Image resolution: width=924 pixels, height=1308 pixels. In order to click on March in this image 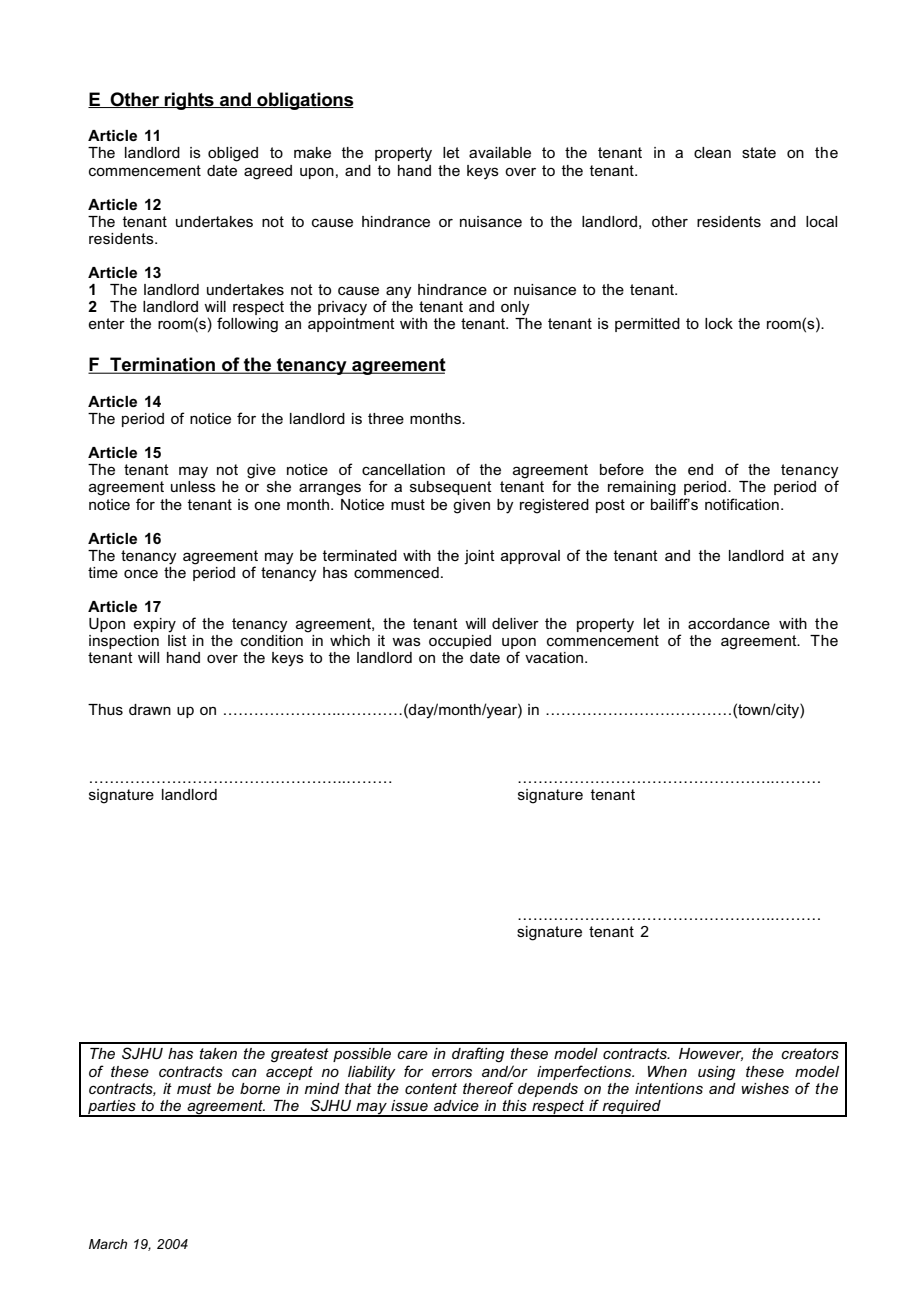, I will do `click(108, 1244)`.
